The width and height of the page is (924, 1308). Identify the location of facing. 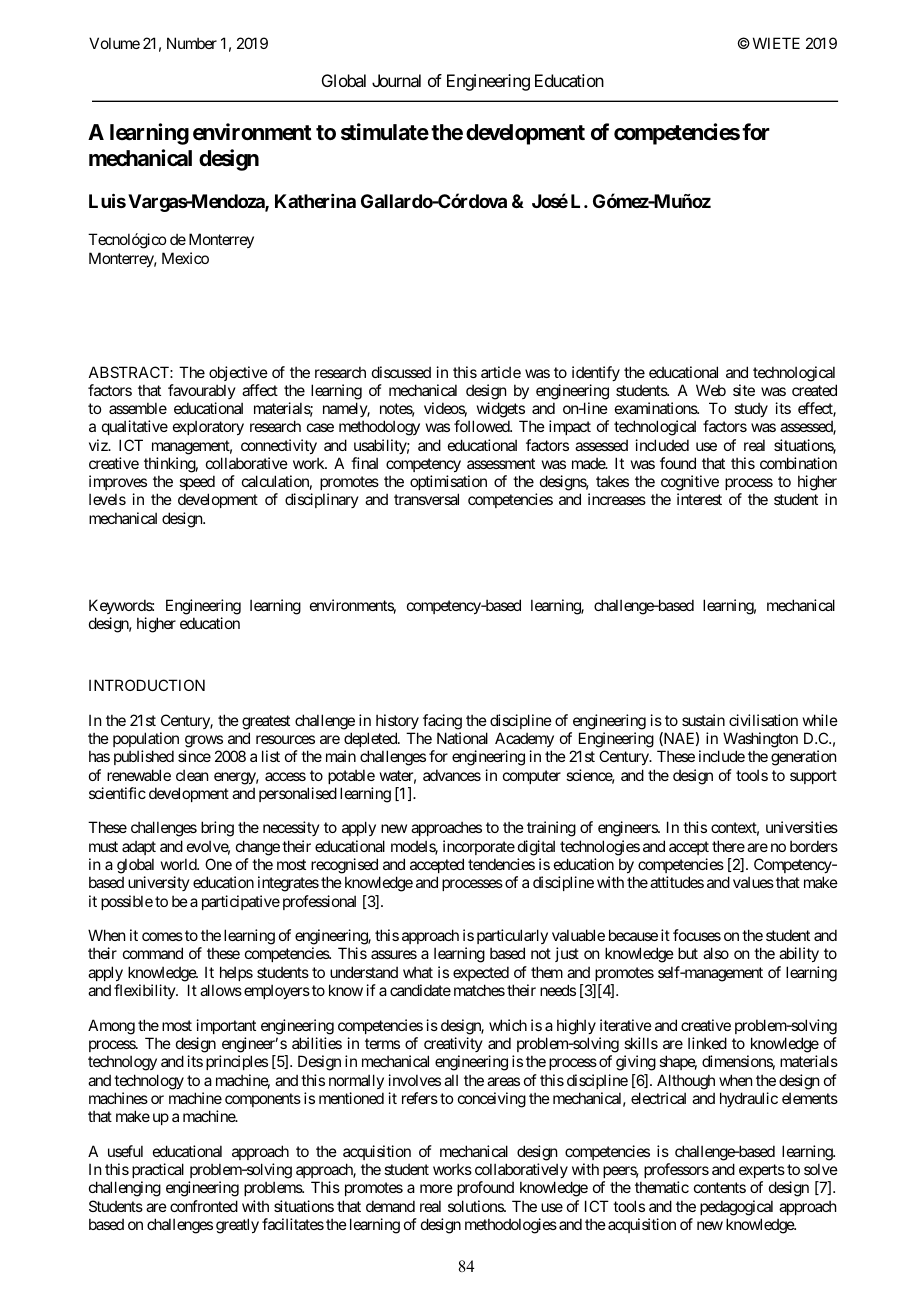
(442, 722).
